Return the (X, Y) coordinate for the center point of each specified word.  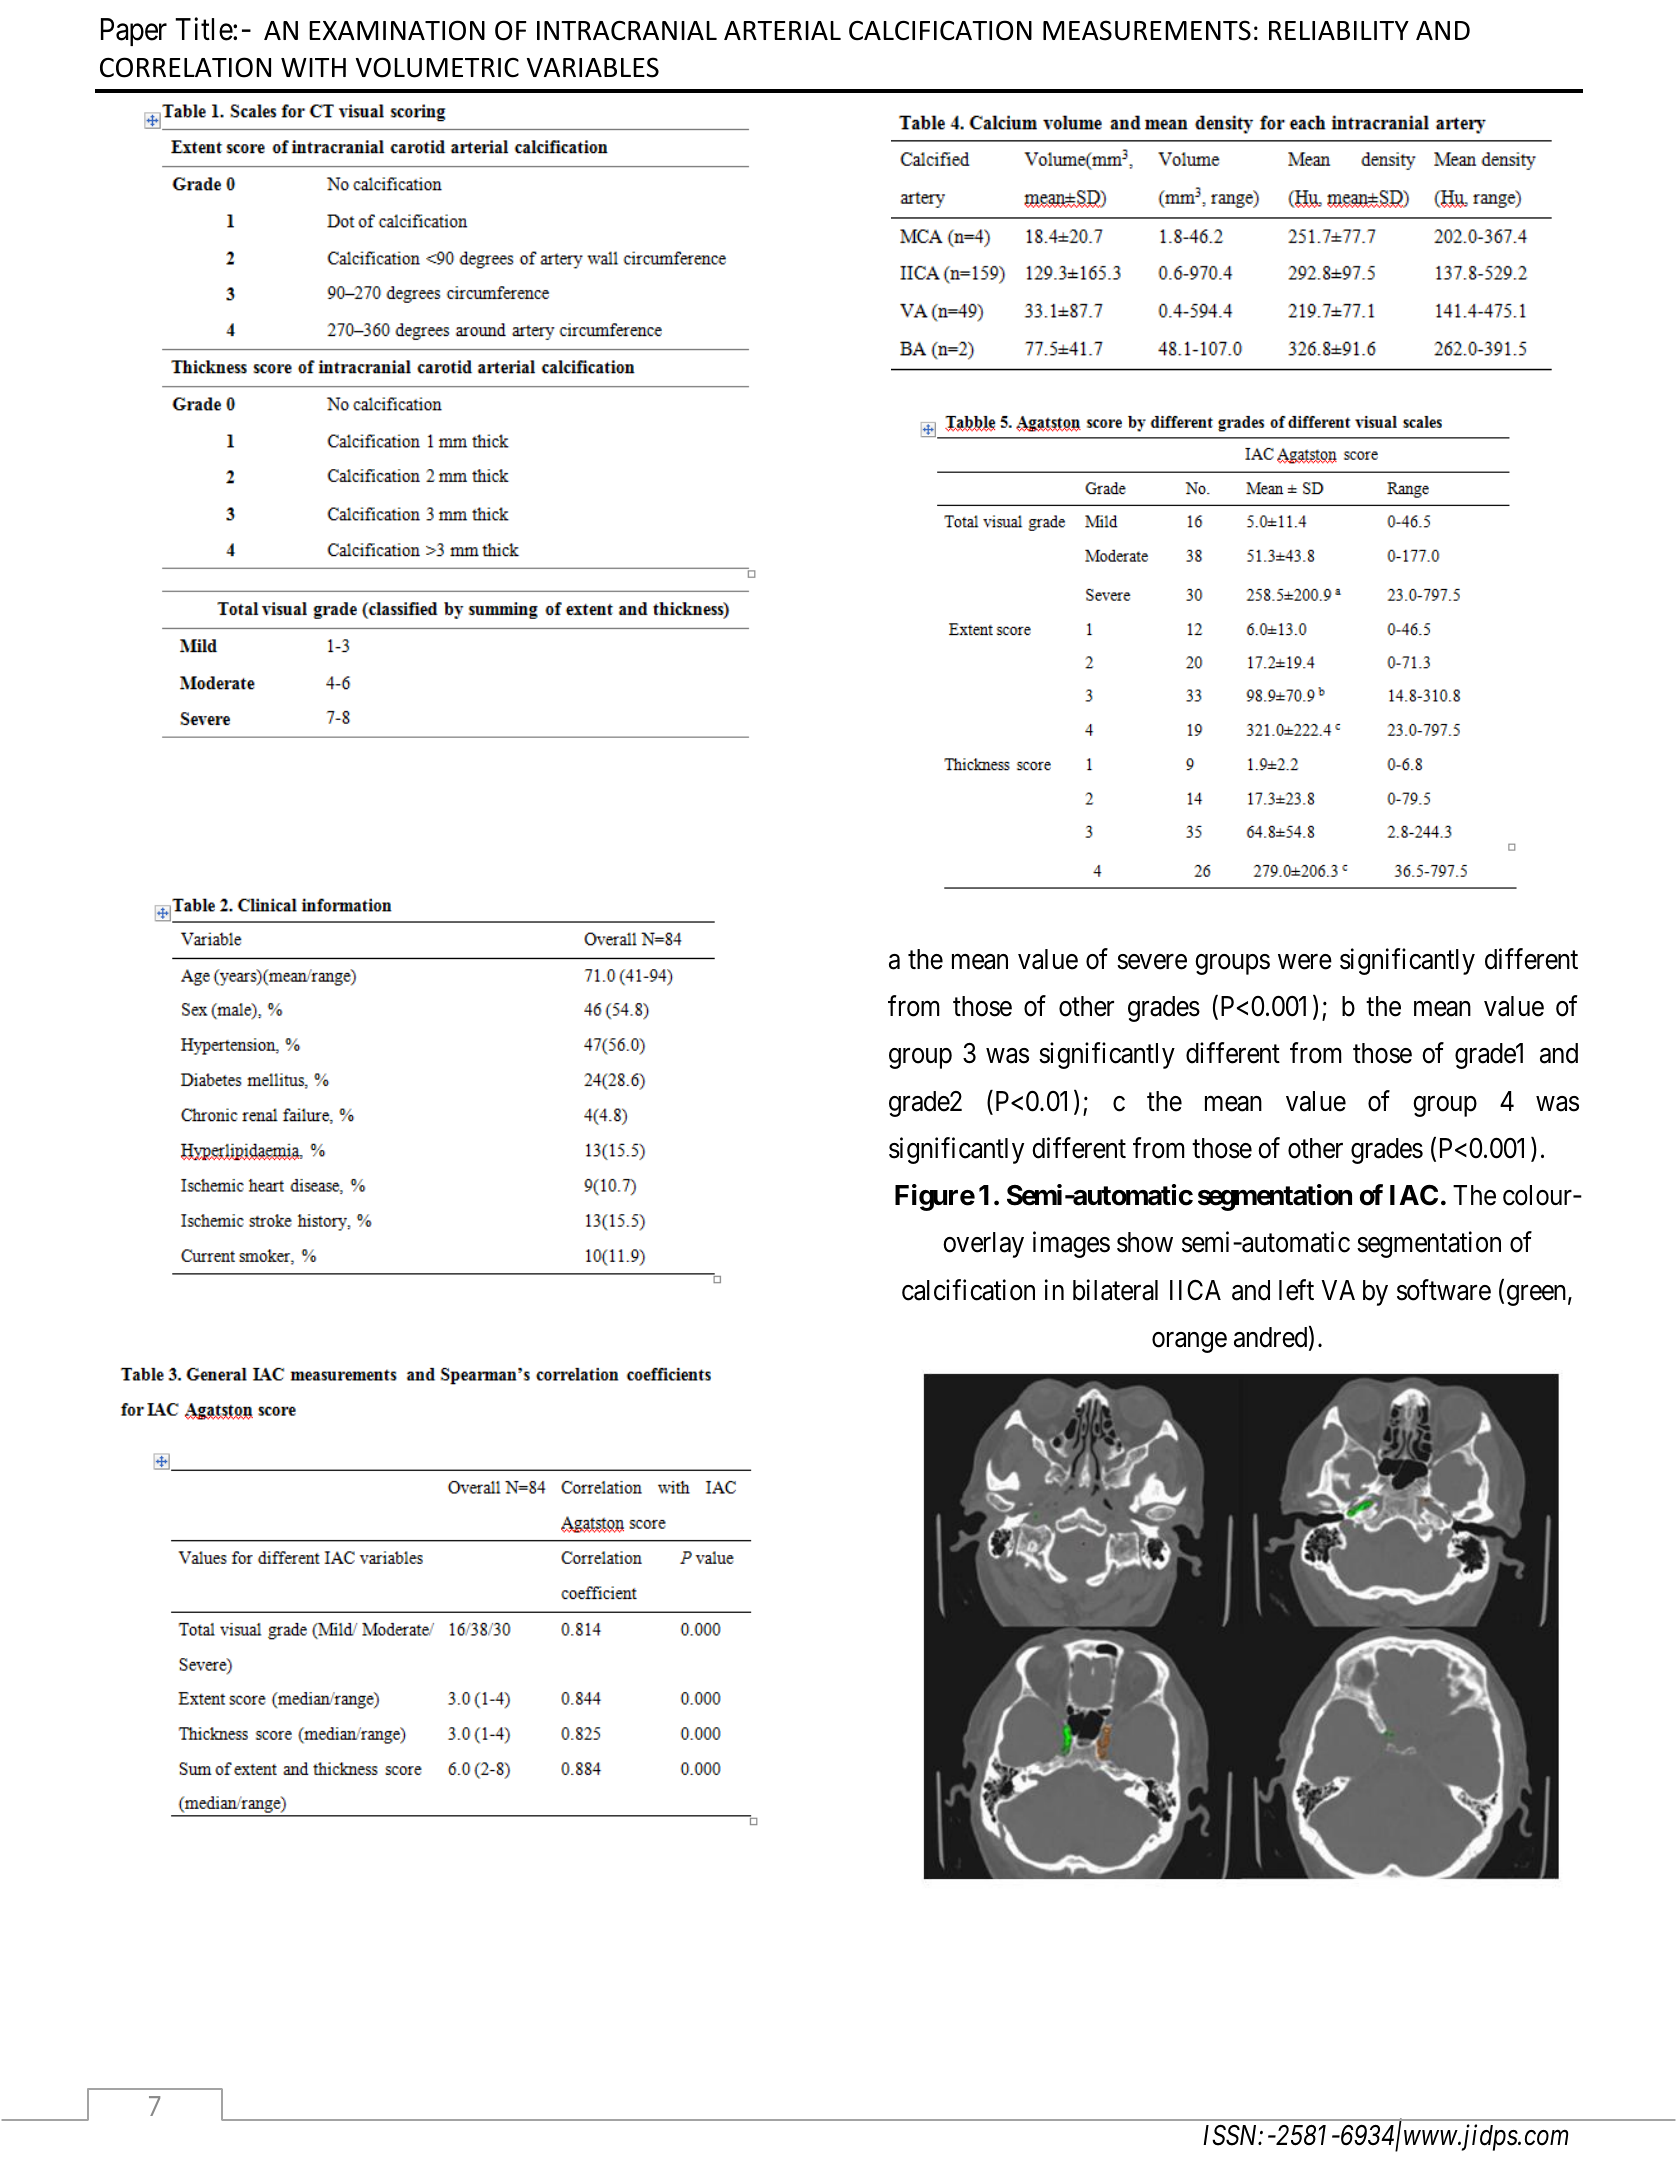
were (1305, 962)
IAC (1414, 1195)
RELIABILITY (1339, 30)
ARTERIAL (782, 30)
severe (1152, 962)
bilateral (1115, 1290)
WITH (313, 67)
